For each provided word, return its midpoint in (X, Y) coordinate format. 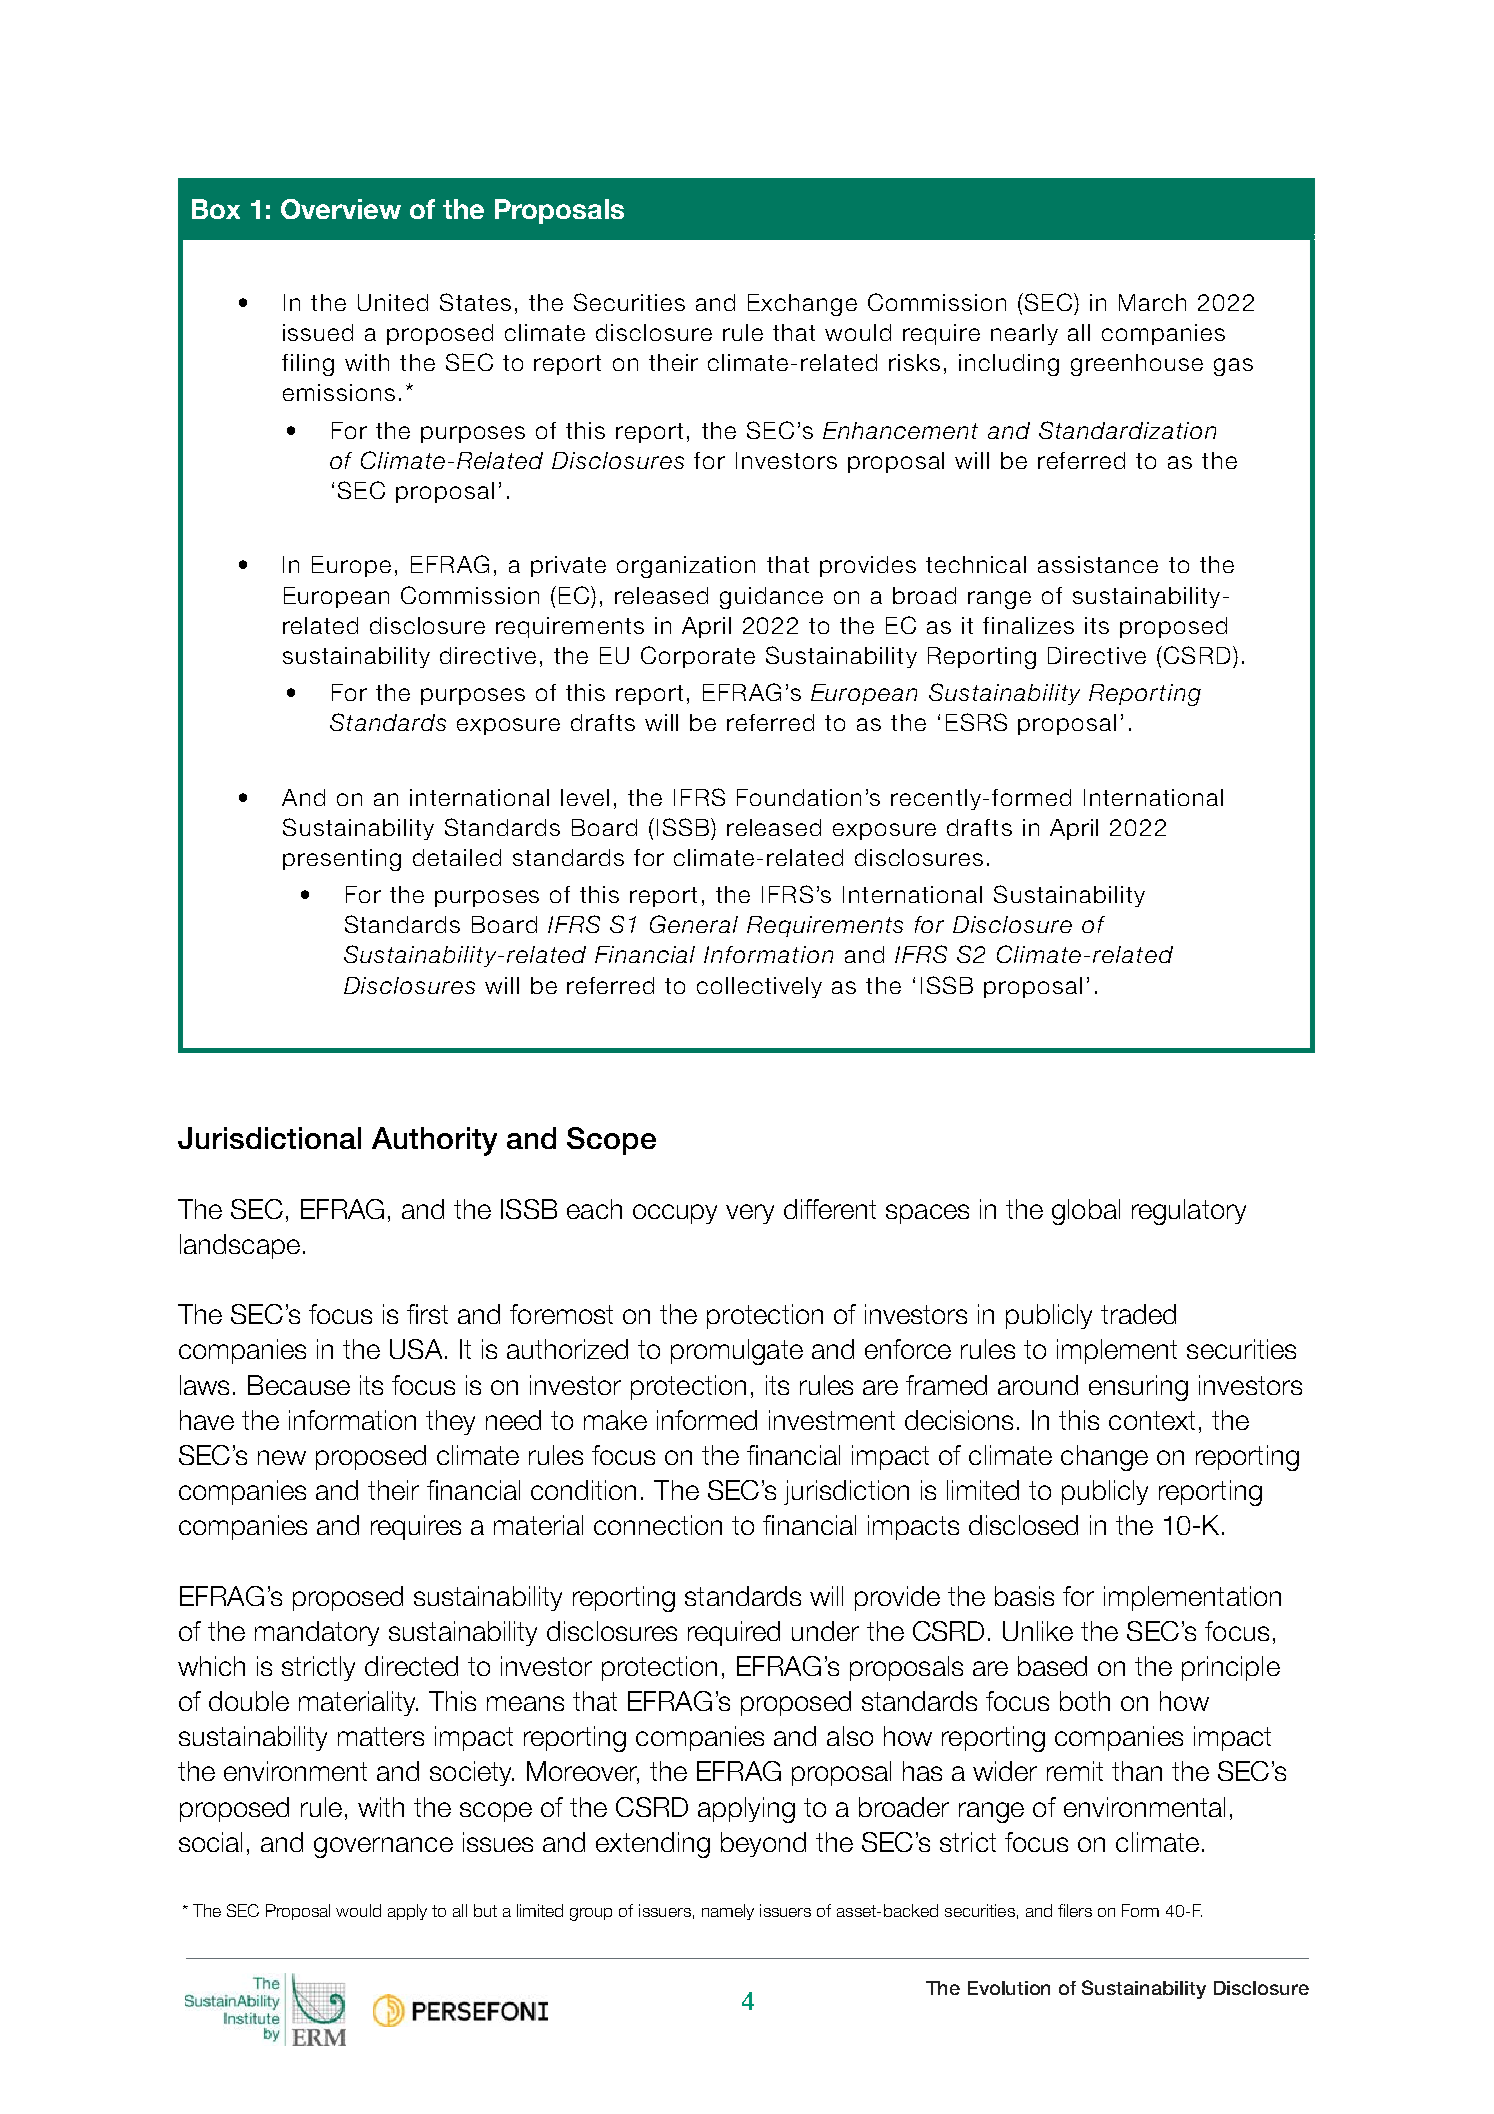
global (1086, 1212)
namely (728, 1912)
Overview (341, 209)
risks (914, 362)
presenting (342, 860)
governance (383, 1847)
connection (658, 1525)
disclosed (1023, 1525)
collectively (759, 987)
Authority (434, 1141)
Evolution (1009, 1988)
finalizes (1028, 625)
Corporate (698, 657)
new (282, 1457)
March (1152, 302)
